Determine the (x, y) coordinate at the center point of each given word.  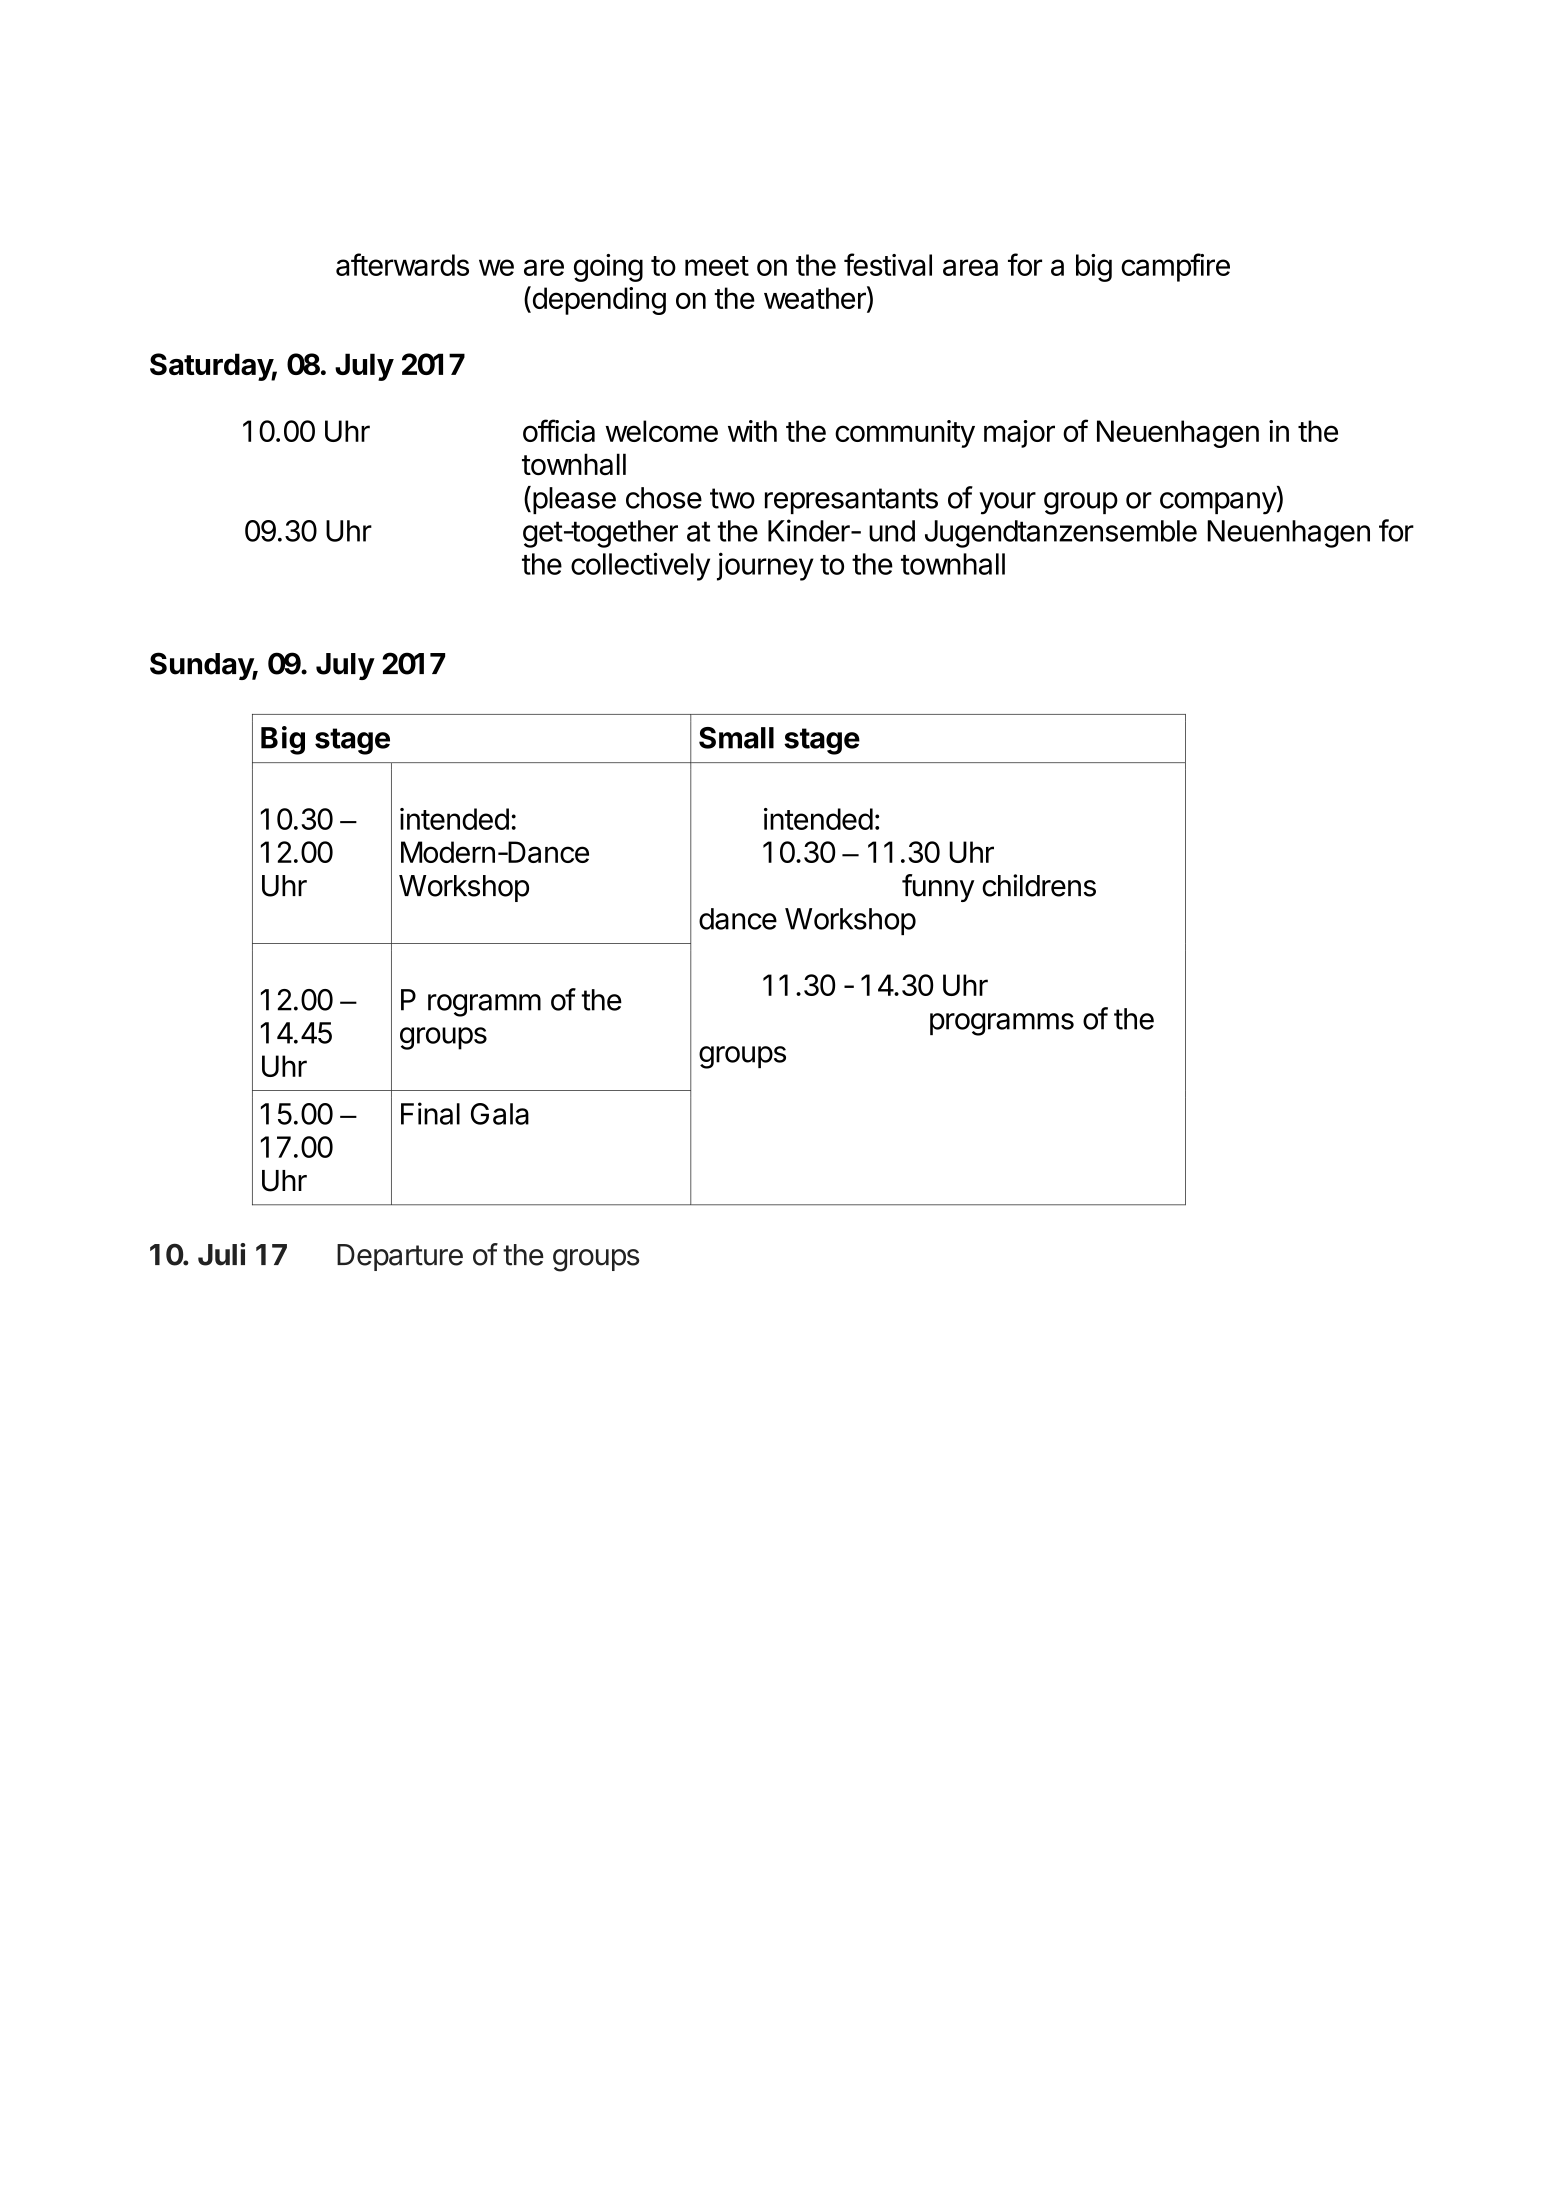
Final (430, 1113)
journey (765, 566)
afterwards (402, 264)
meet (717, 266)
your (1007, 503)
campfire (1175, 267)
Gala (500, 1114)
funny (938, 888)
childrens (1039, 885)
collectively (640, 566)
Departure (400, 1257)
